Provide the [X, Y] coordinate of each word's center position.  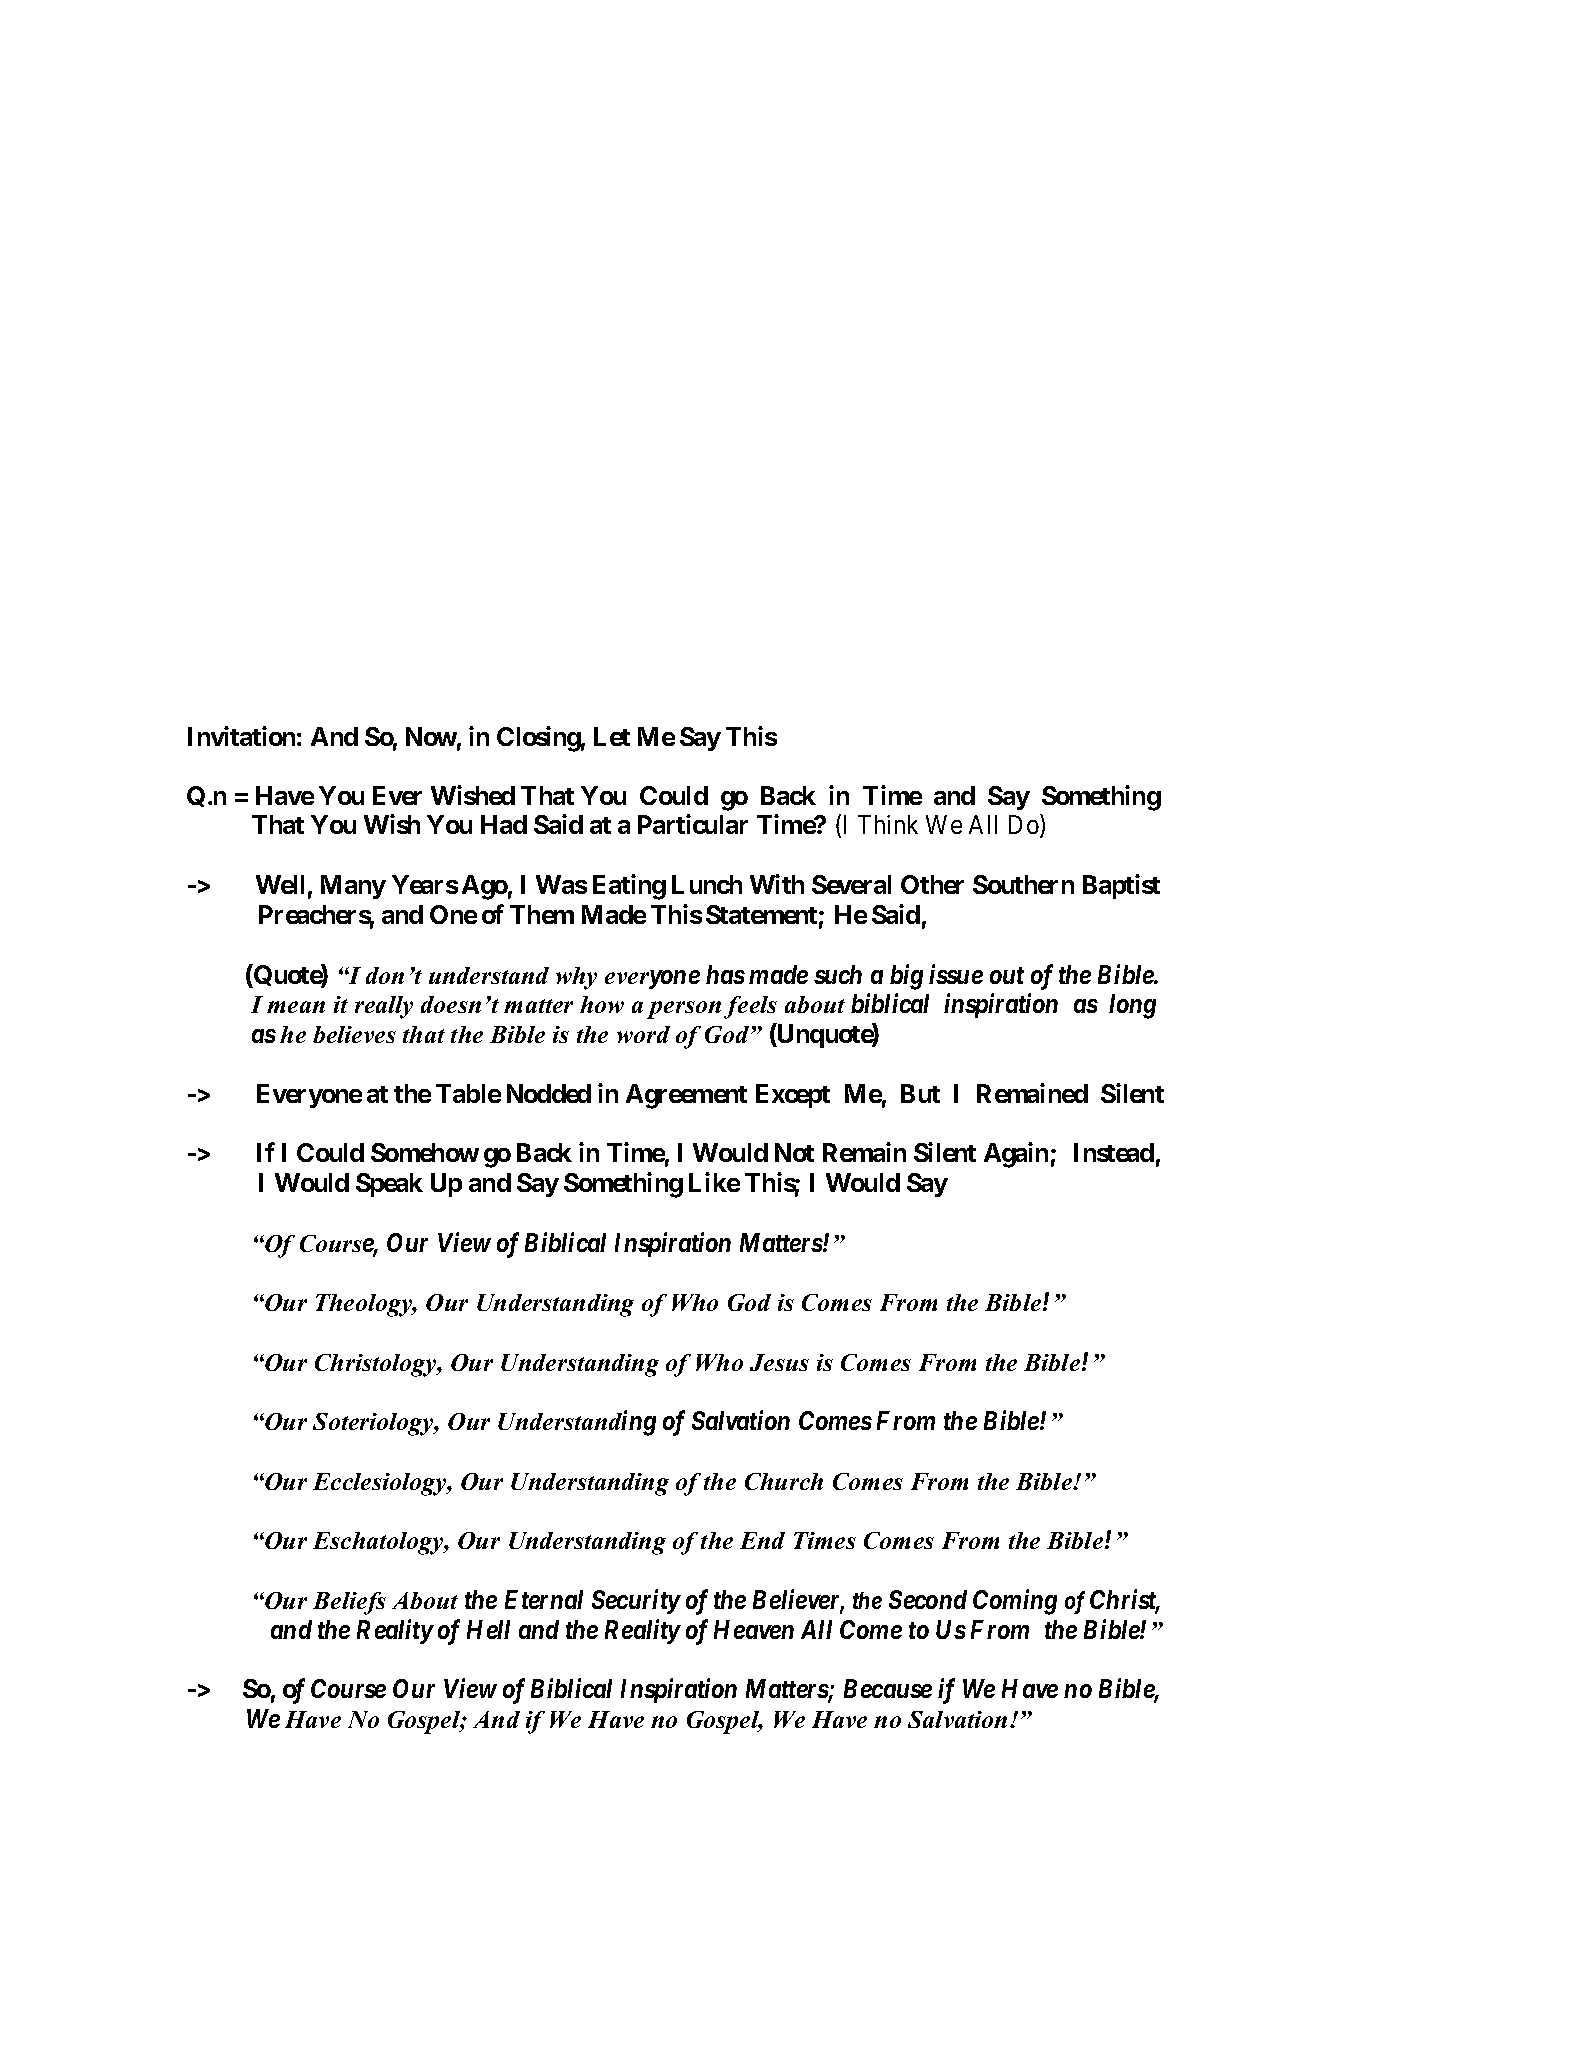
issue [956, 974]
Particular [693, 824]
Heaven [754, 1629]
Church [784, 1481]
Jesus [779, 1362]
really [384, 1007]
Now [431, 736]
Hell [488, 1629]
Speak [389, 1185]
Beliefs [349, 1603]
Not [794, 1152]
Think [888, 824]
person [684, 1010]
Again [1016, 1155]
